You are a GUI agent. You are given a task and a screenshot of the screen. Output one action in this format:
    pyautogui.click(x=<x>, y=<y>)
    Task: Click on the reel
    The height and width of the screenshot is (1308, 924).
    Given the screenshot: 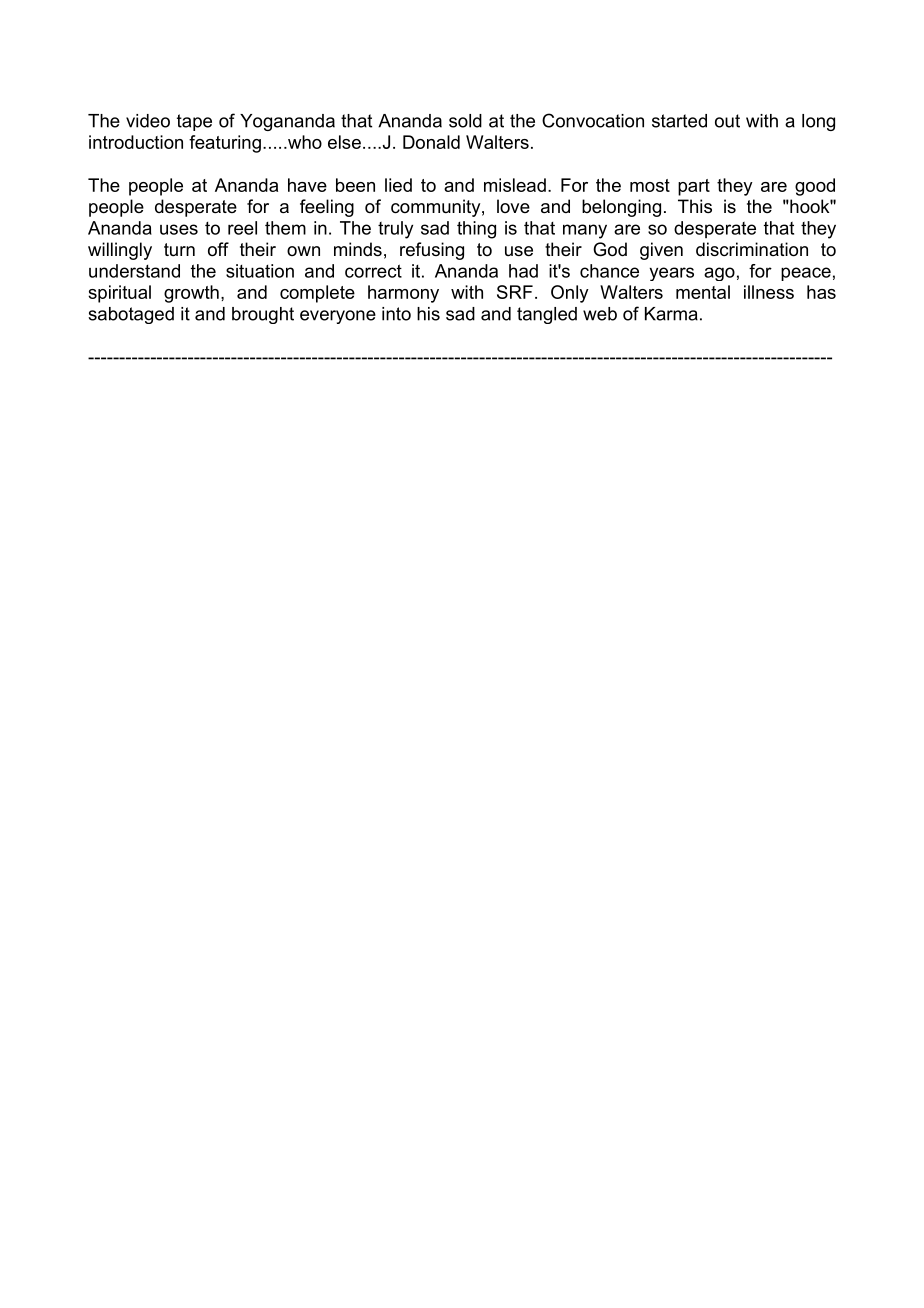 What is the action you would take?
    pyautogui.click(x=242, y=228)
